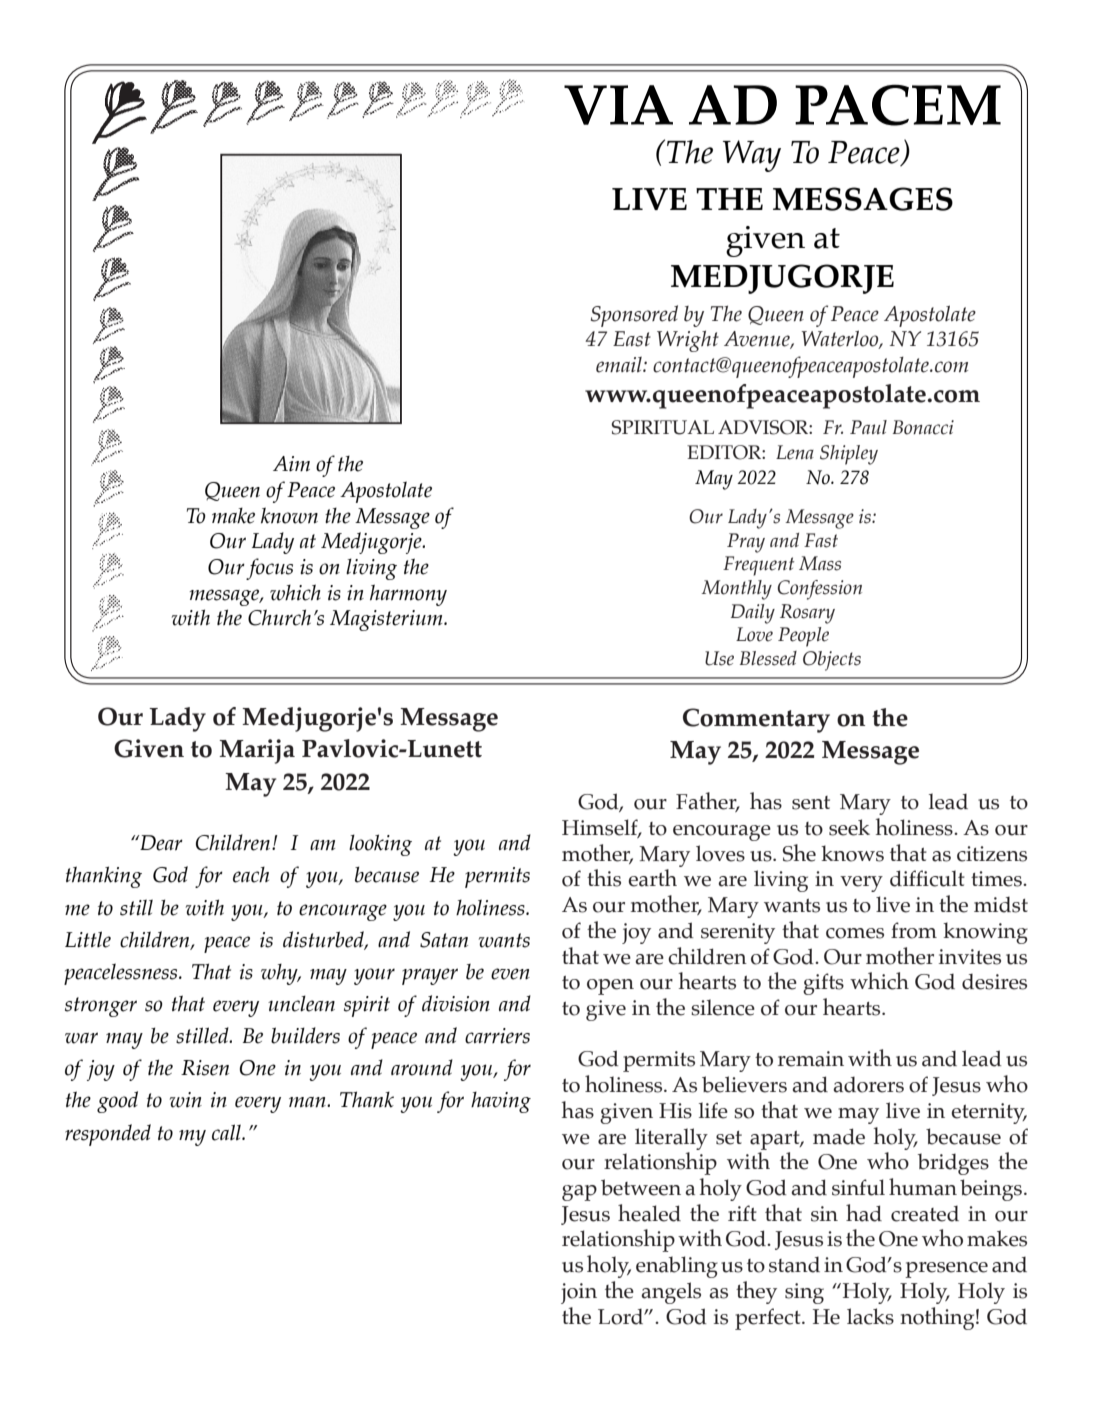 The height and width of the document is (1414, 1093). What do you see at coordinates (618, 105) in the document?
I see `VIA` at bounding box center [618, 105].
